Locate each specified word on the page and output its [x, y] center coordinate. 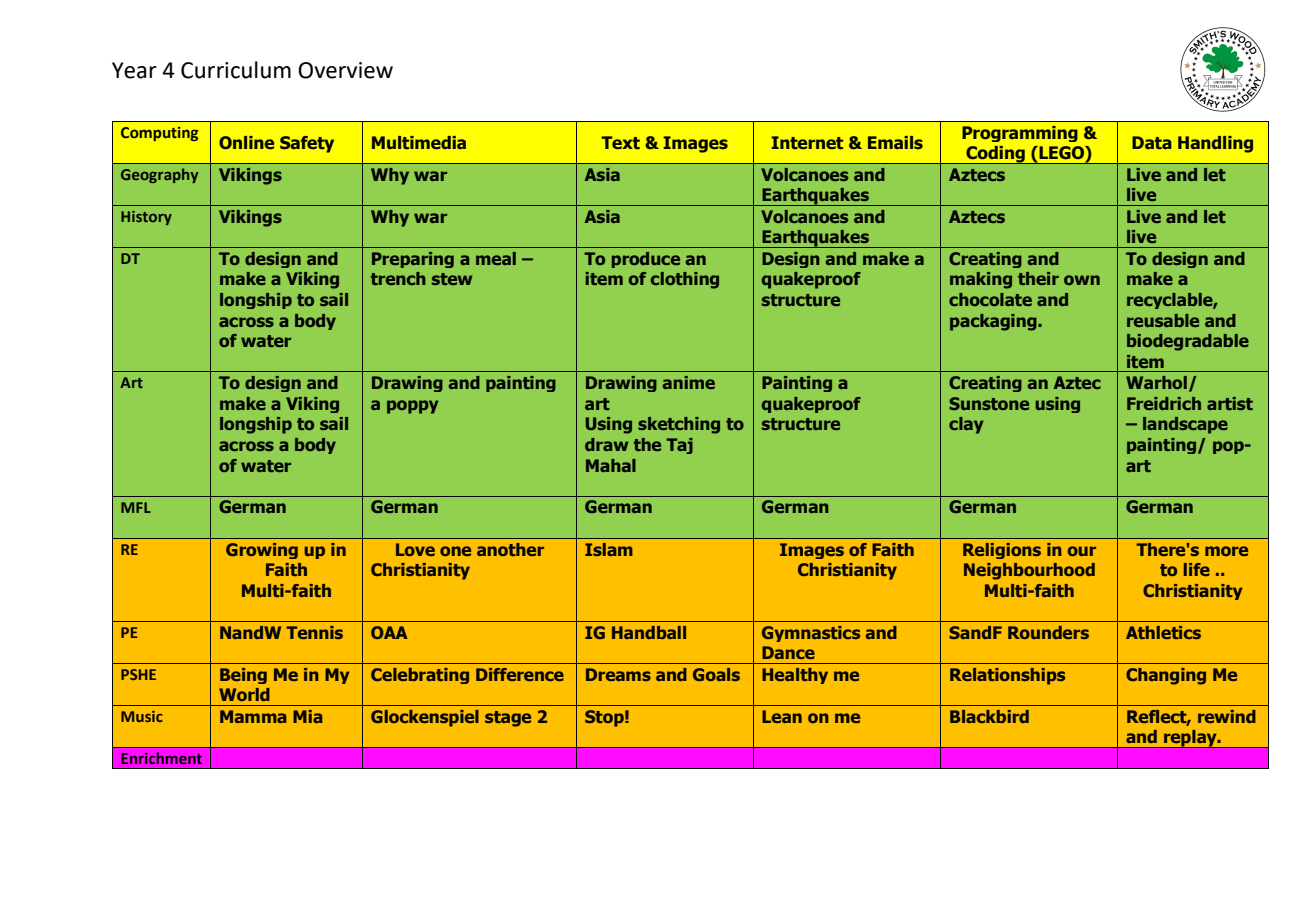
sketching [679, 425]
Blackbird [989, 716]
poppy [412, 407]
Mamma [253, 716]
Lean [782, 716]
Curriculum [236, 70]
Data [1152, 143]
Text [620, 143]
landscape [1185, 425]
